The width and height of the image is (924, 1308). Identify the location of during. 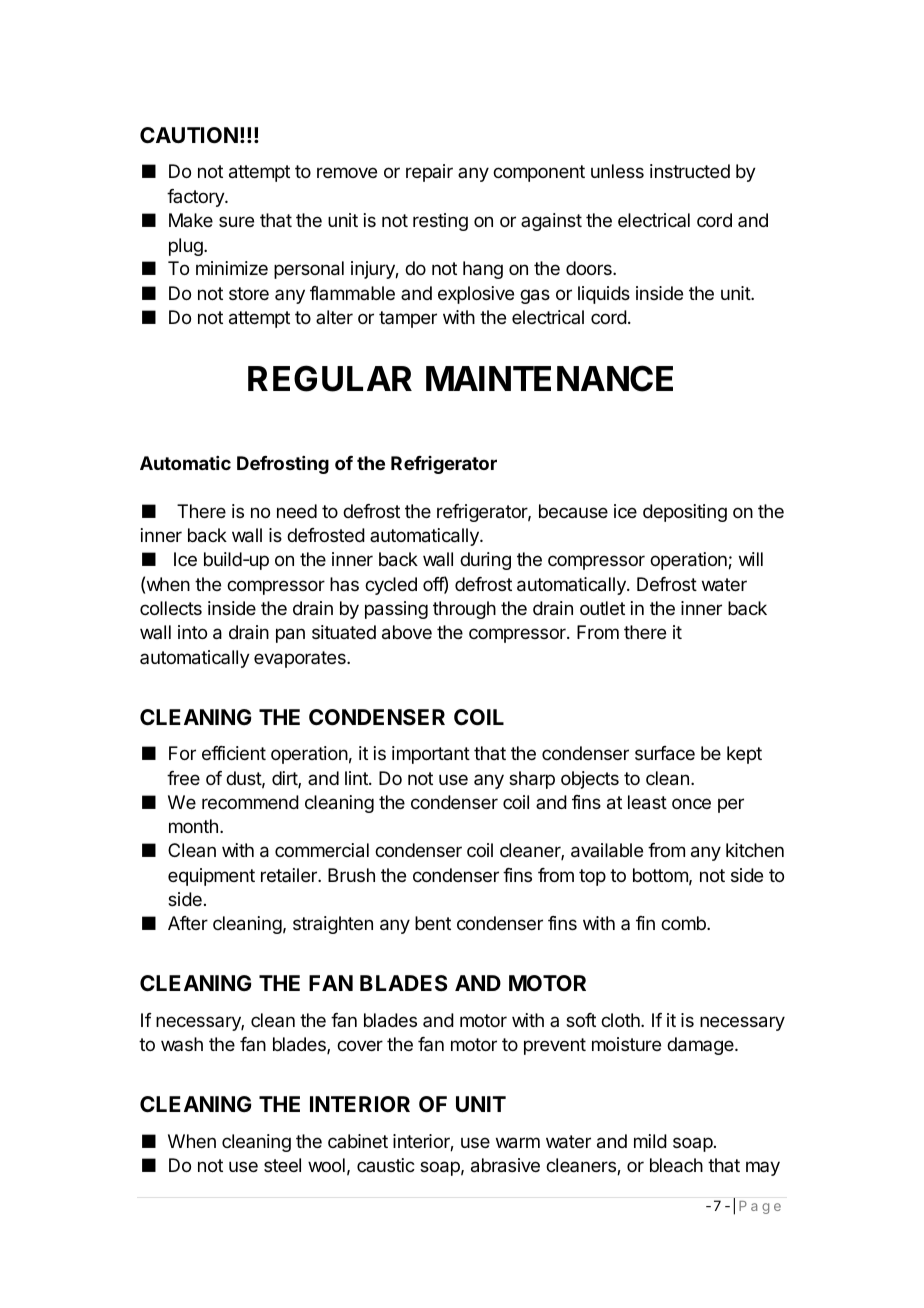
(485, 561).
